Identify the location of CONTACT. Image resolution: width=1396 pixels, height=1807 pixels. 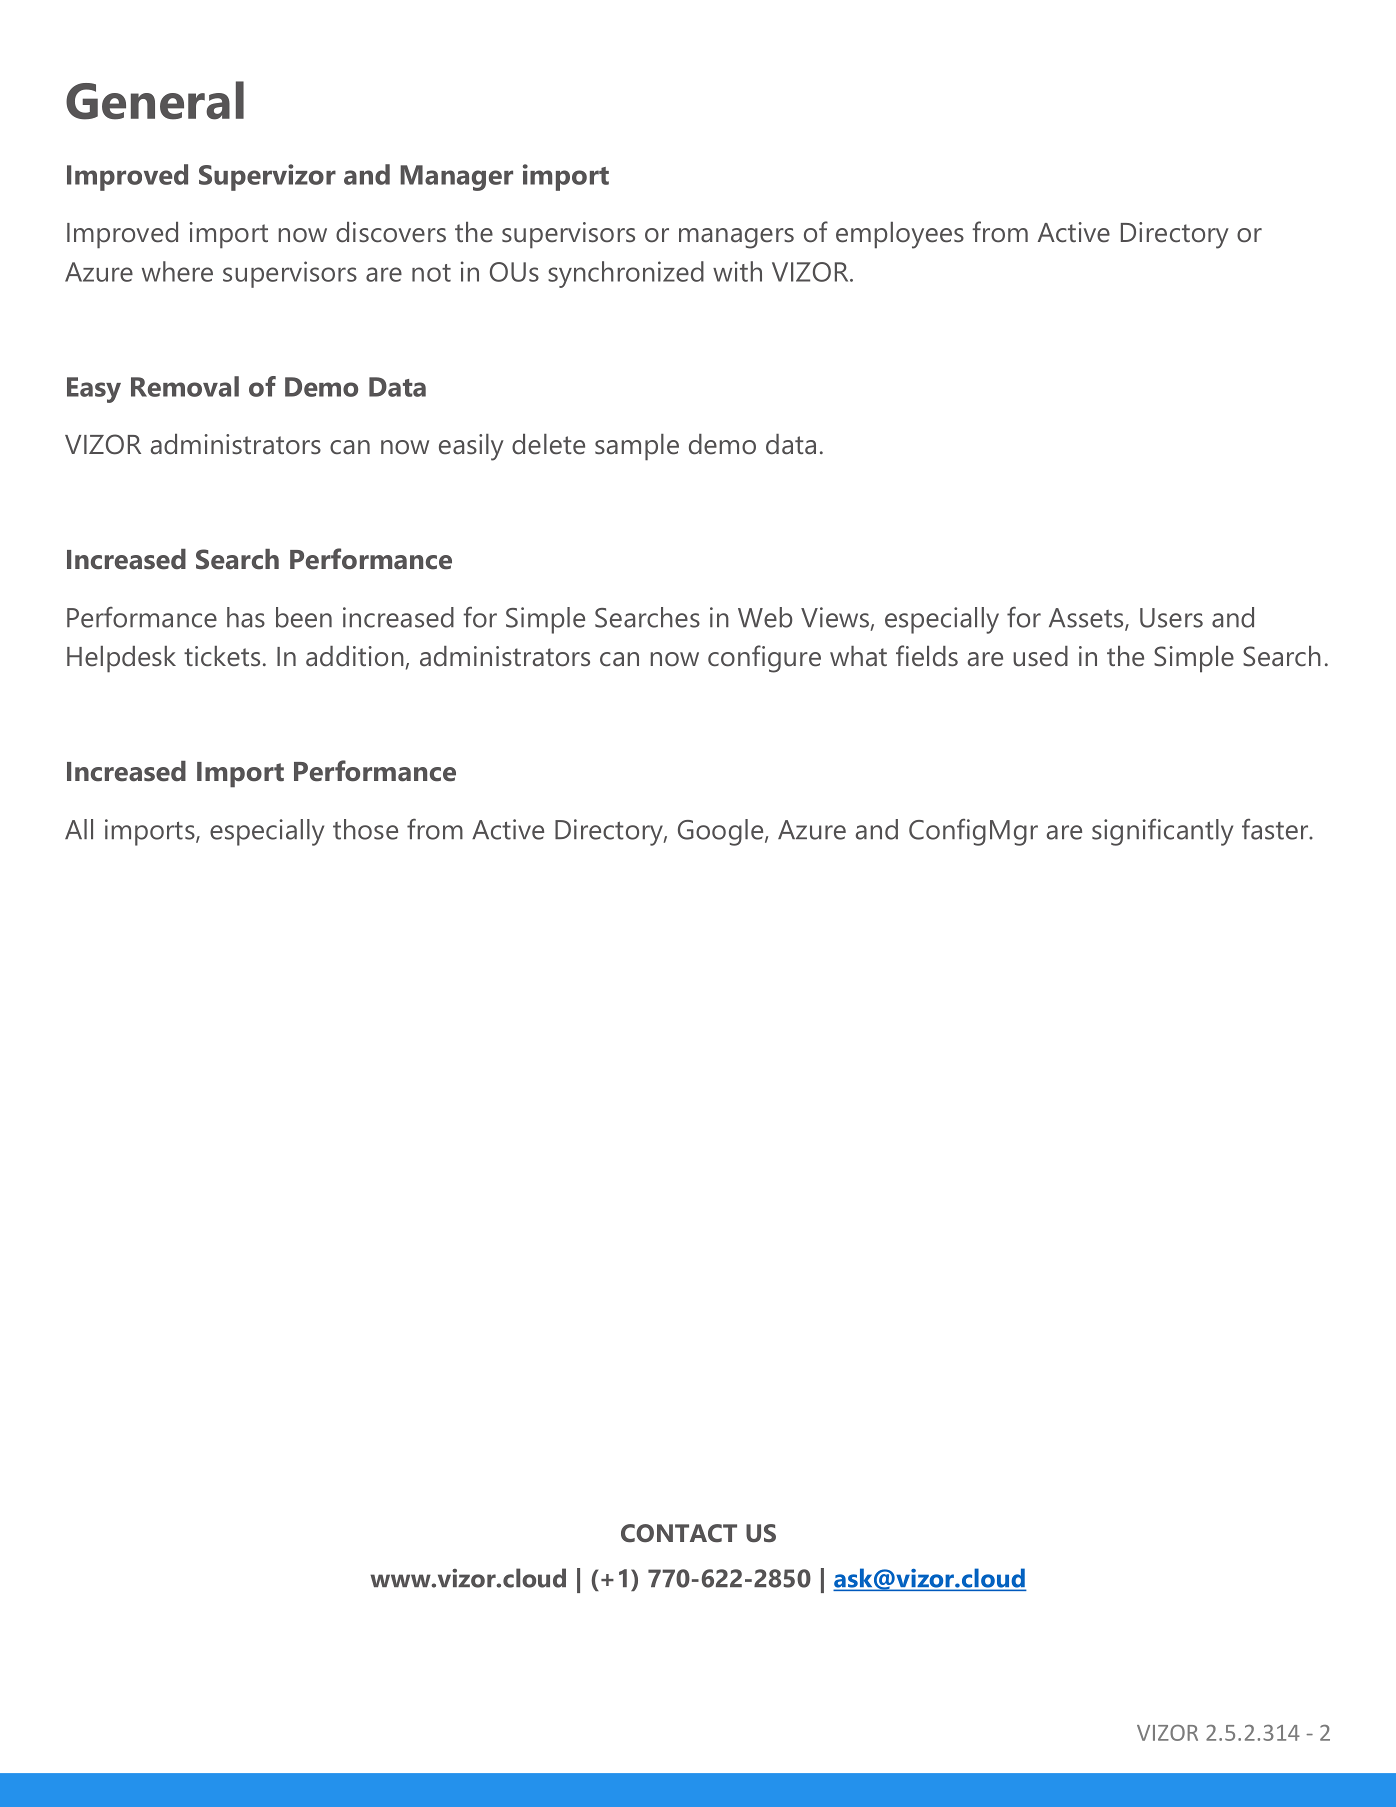
(679, 1533).
